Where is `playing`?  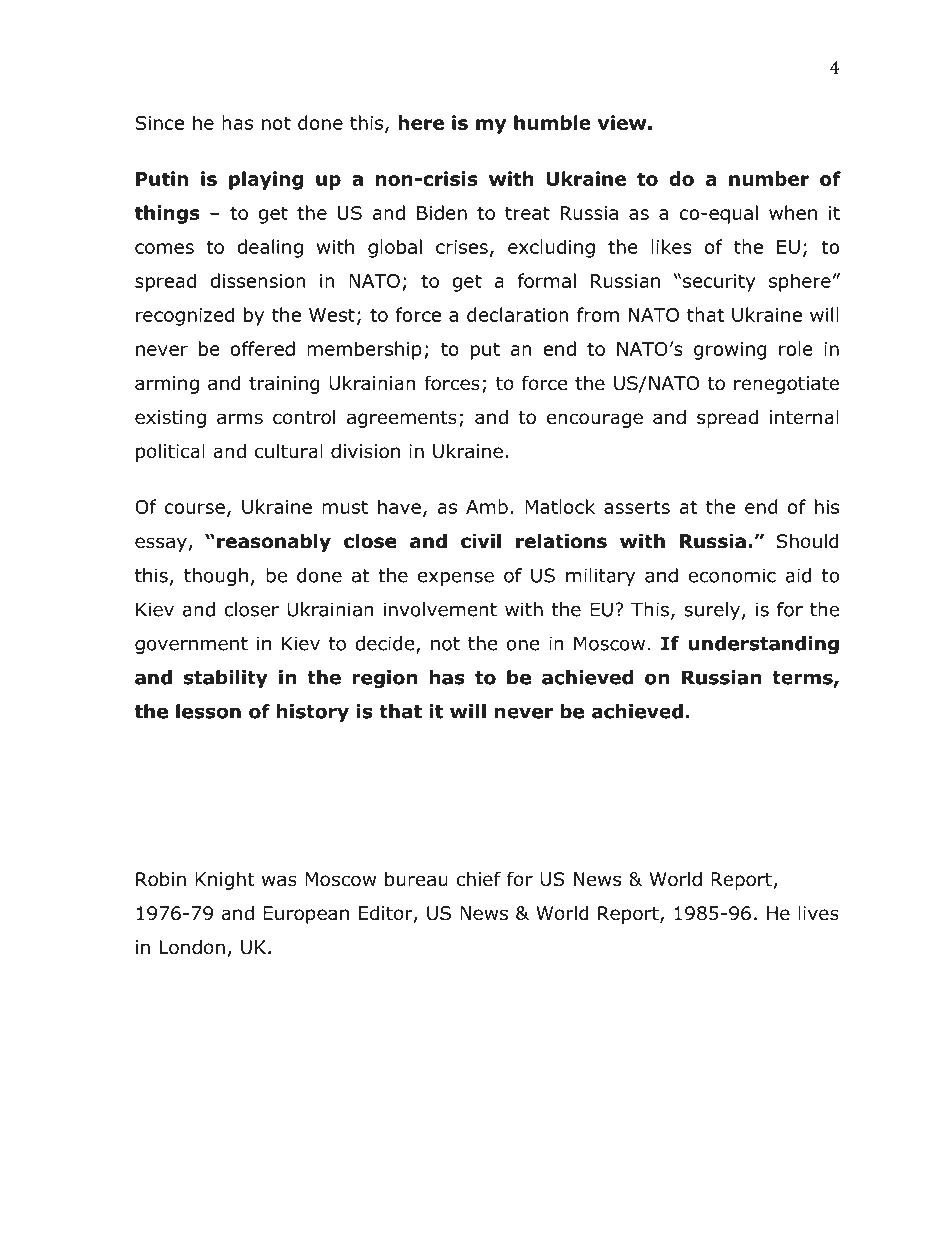 playing is located at coordinates (266, 180).
